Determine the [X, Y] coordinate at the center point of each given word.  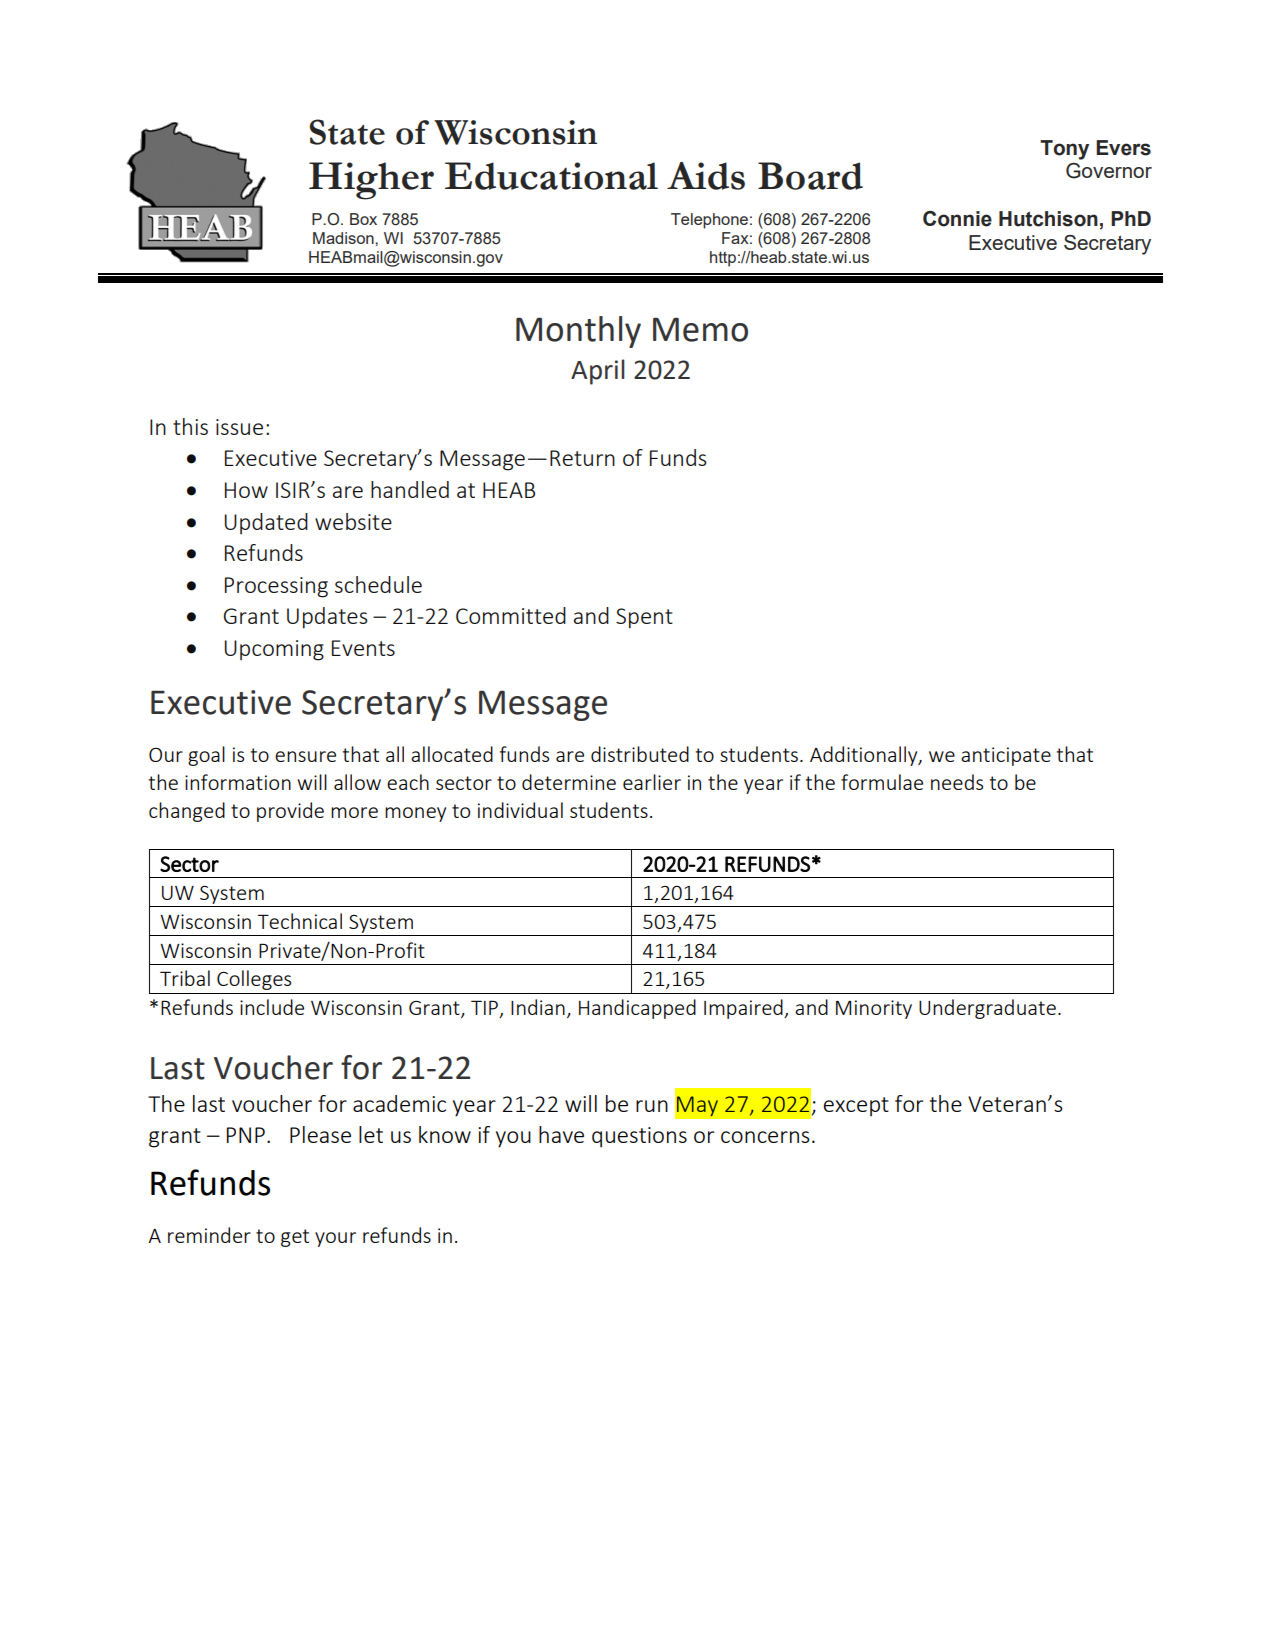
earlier [652, 782]
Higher [371, 181]
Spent [644, 618]
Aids [706, 176]
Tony [1064, 150]
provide [290, 812]
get [295, 1238]
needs [957, 782]
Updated [266, 523]
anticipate [1006, 756]
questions [639, 1137]
